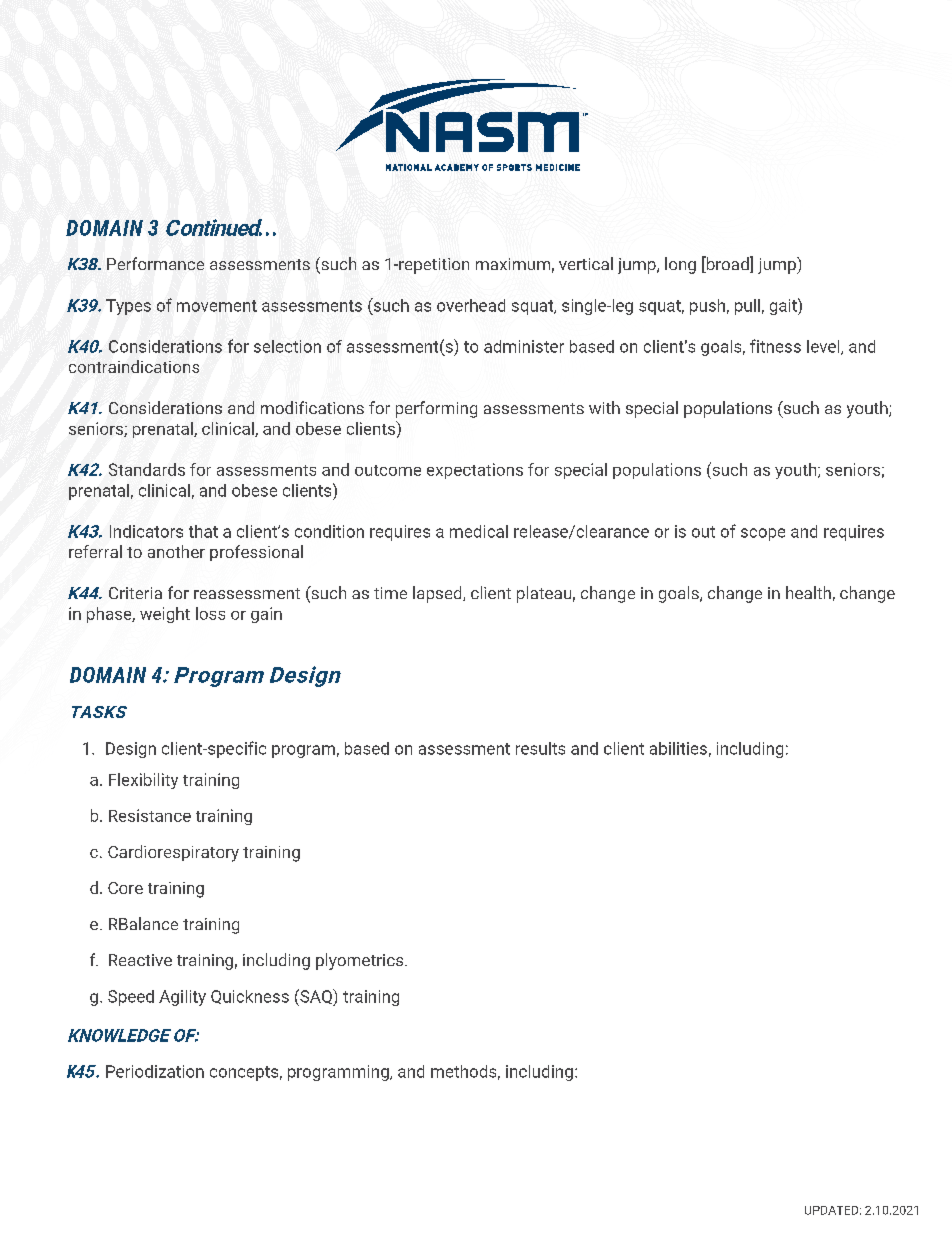  I want to click on overhead, so click(471, 305).
